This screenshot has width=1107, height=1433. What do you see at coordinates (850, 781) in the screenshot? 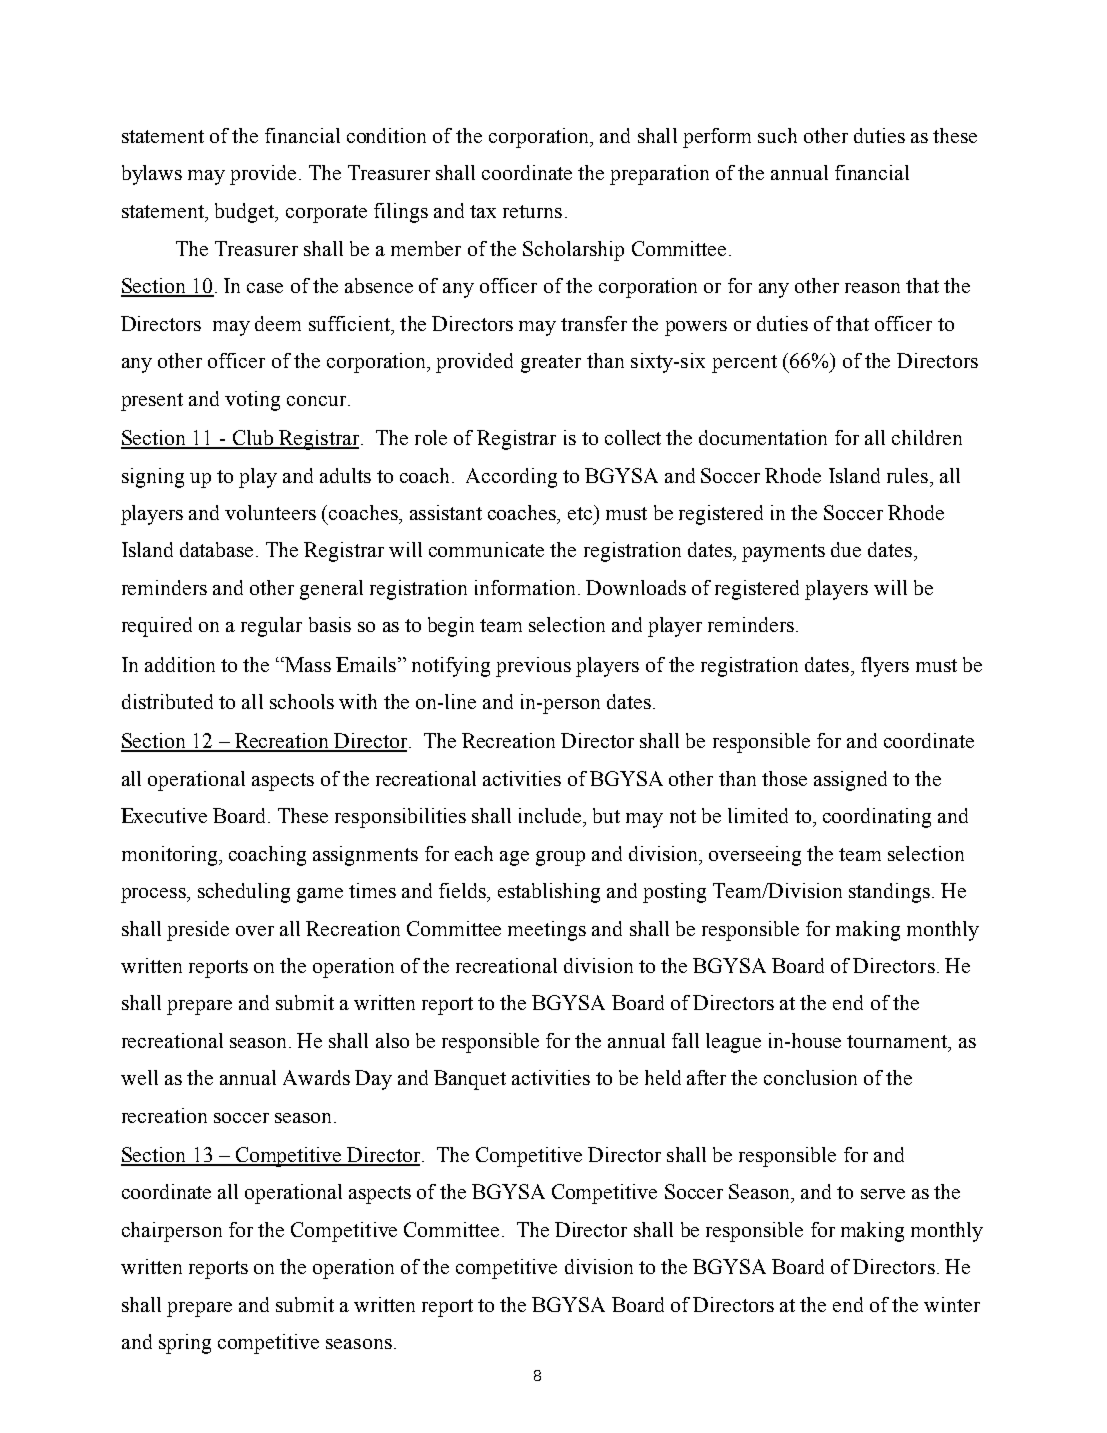
I see `assigned` at bounding box center [850, 781].
